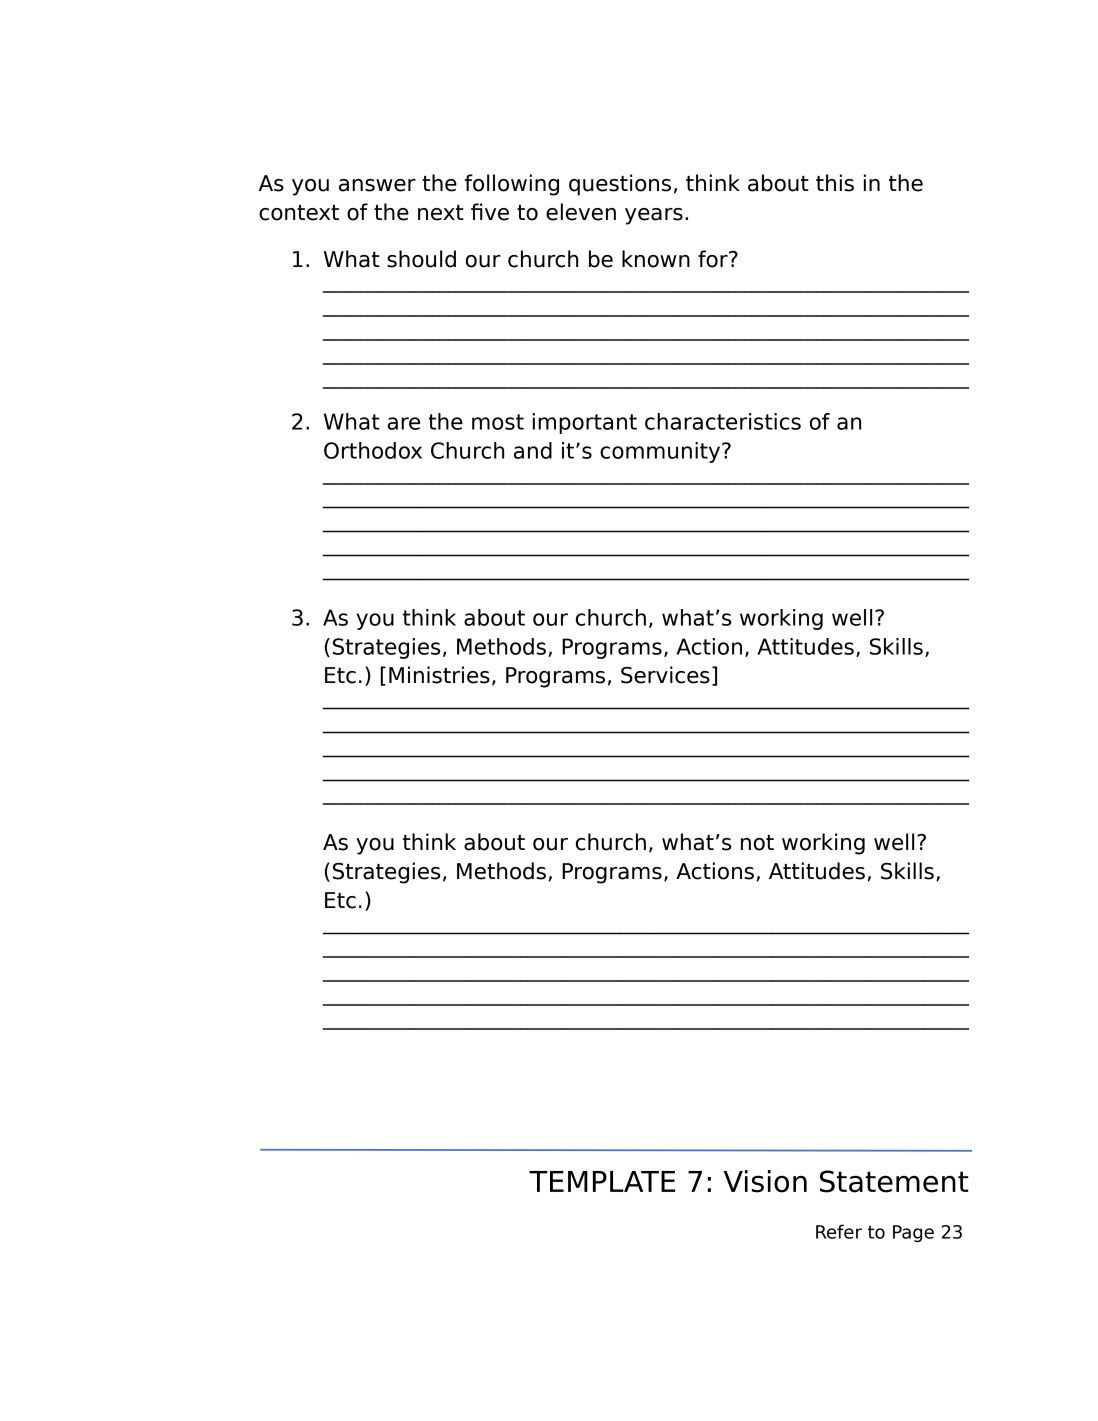 Image resolution: width=1098 pixels, height=1421 pixels. Describe the element at coordinates (373, 450) in the page. I see `Orthodox` at that location.
